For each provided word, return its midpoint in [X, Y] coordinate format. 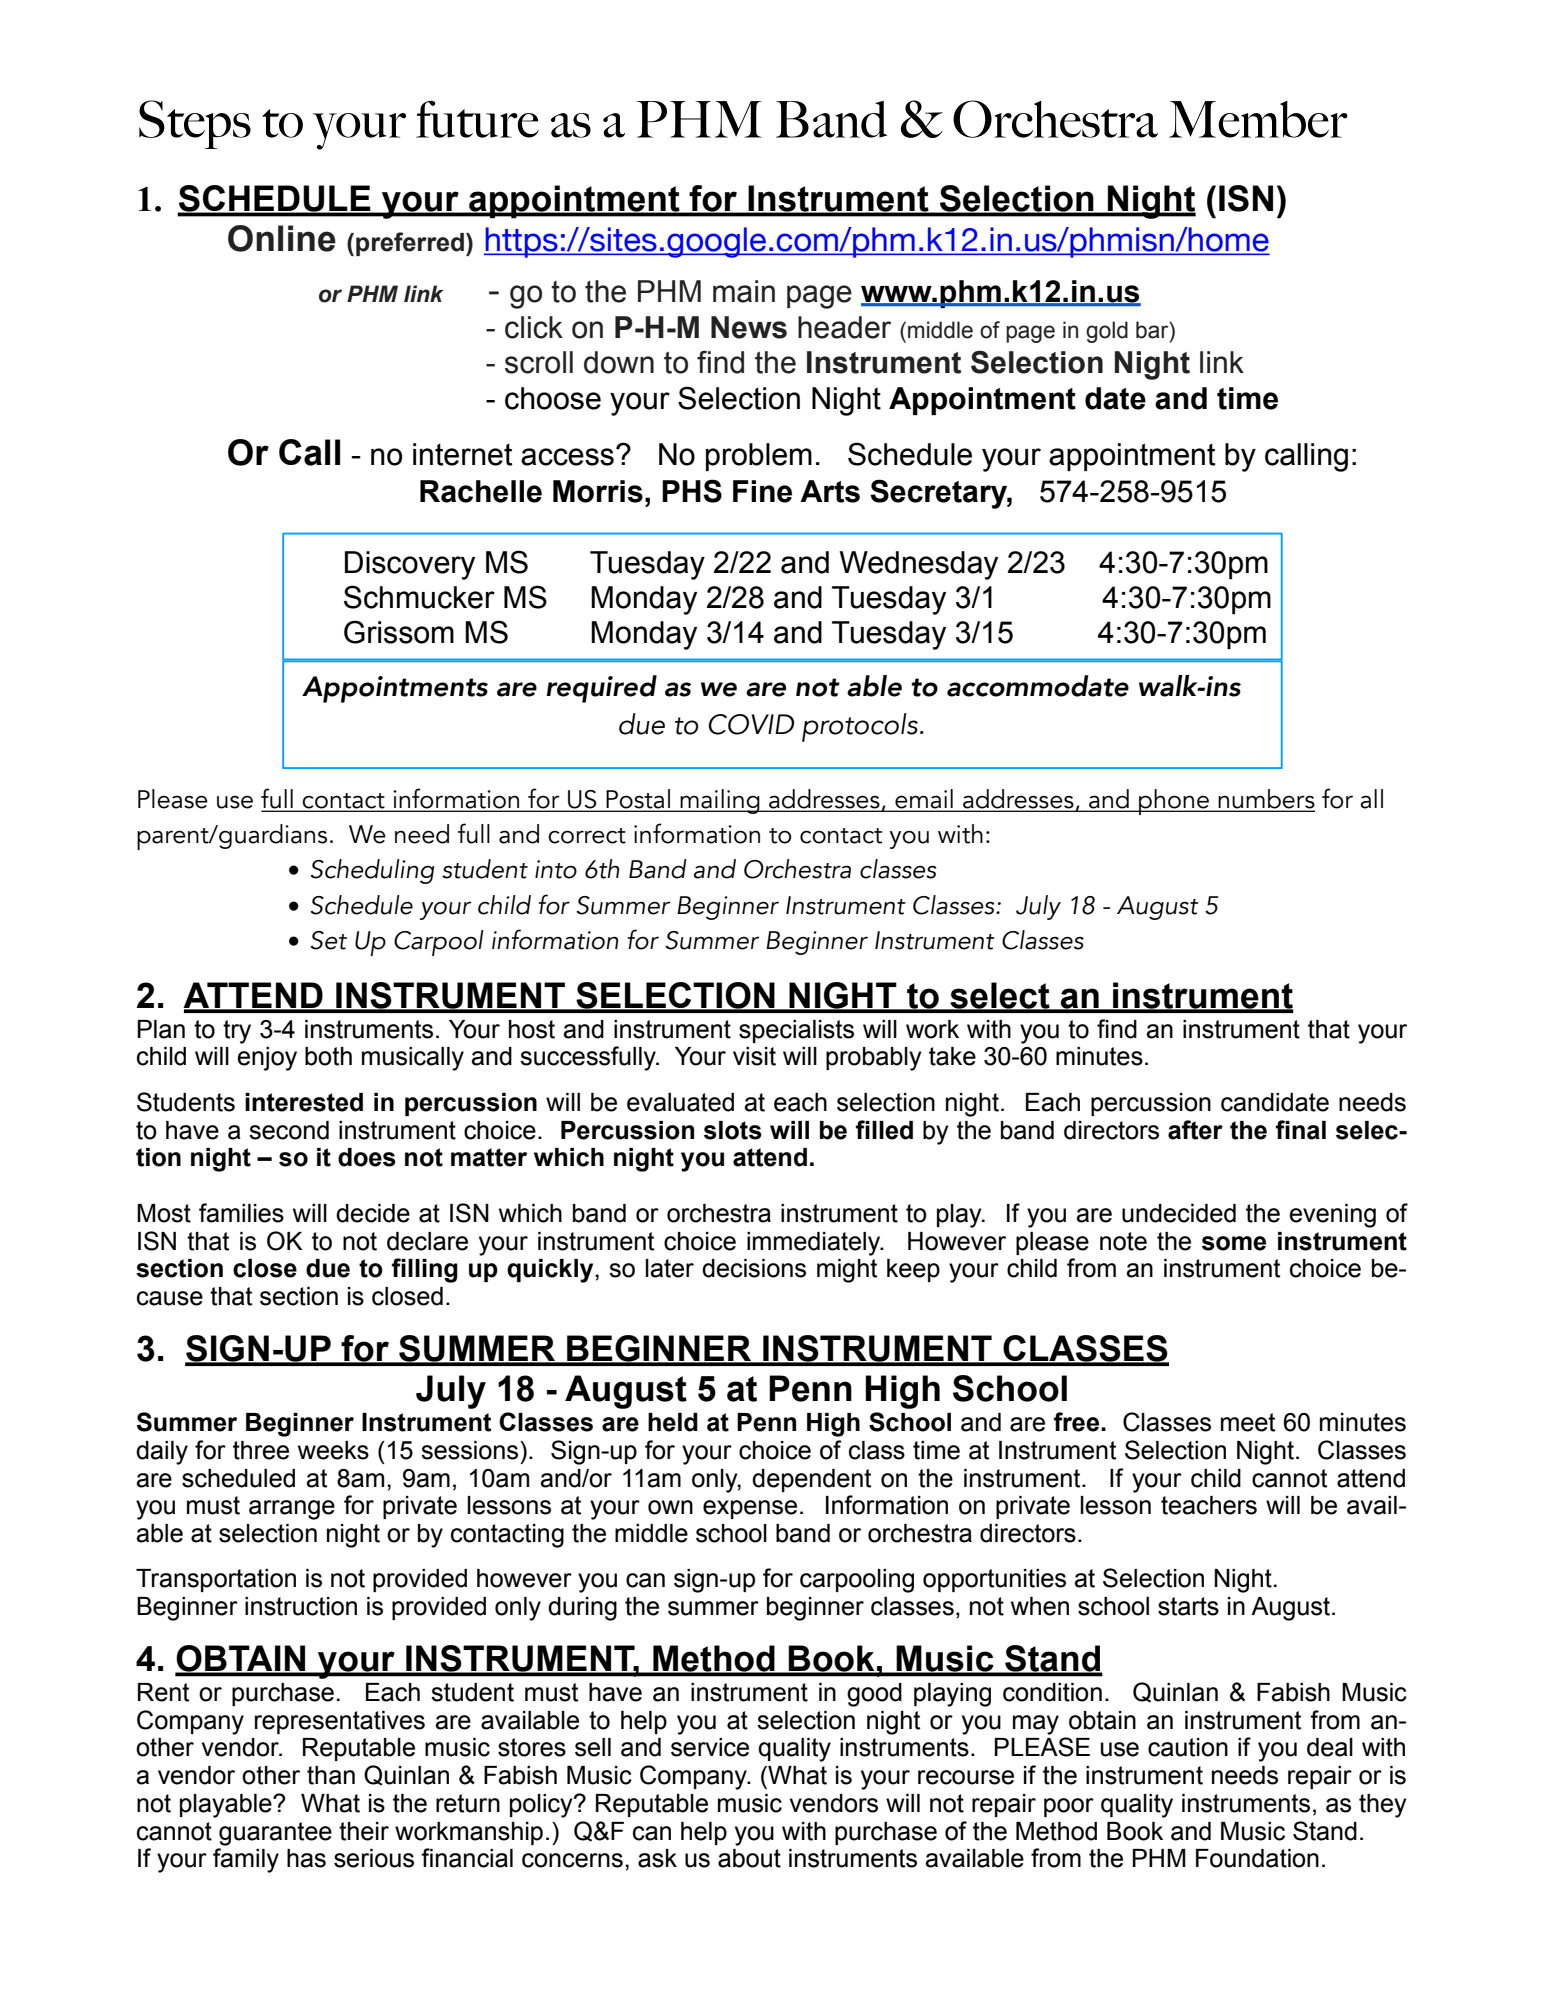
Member [1258, 119]
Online [282, 238]
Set [328, 940]
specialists [796, 1031]
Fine [762, 491]
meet [1248, 1422]
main [744, 291]
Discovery [410, 565]
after [1195, 1130]
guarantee [275, 1834]
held [673, 1422]
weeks [333, 1450]
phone [1174, 802]
